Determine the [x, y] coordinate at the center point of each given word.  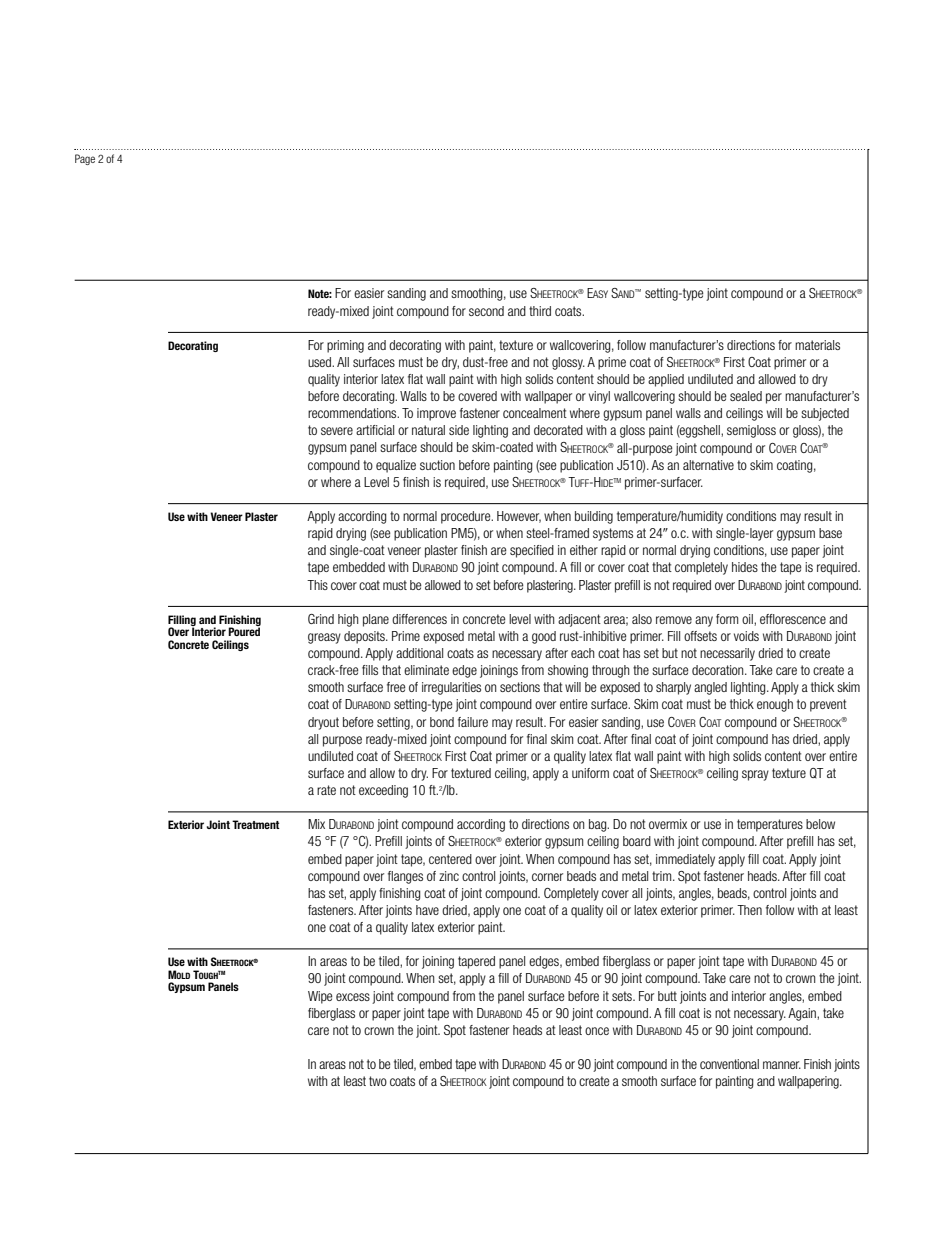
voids [746, 636]
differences [419, 619]
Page [85, 159]
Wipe [320, 997]
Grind [321, 619]
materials [817, 345]
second [486, 311]
